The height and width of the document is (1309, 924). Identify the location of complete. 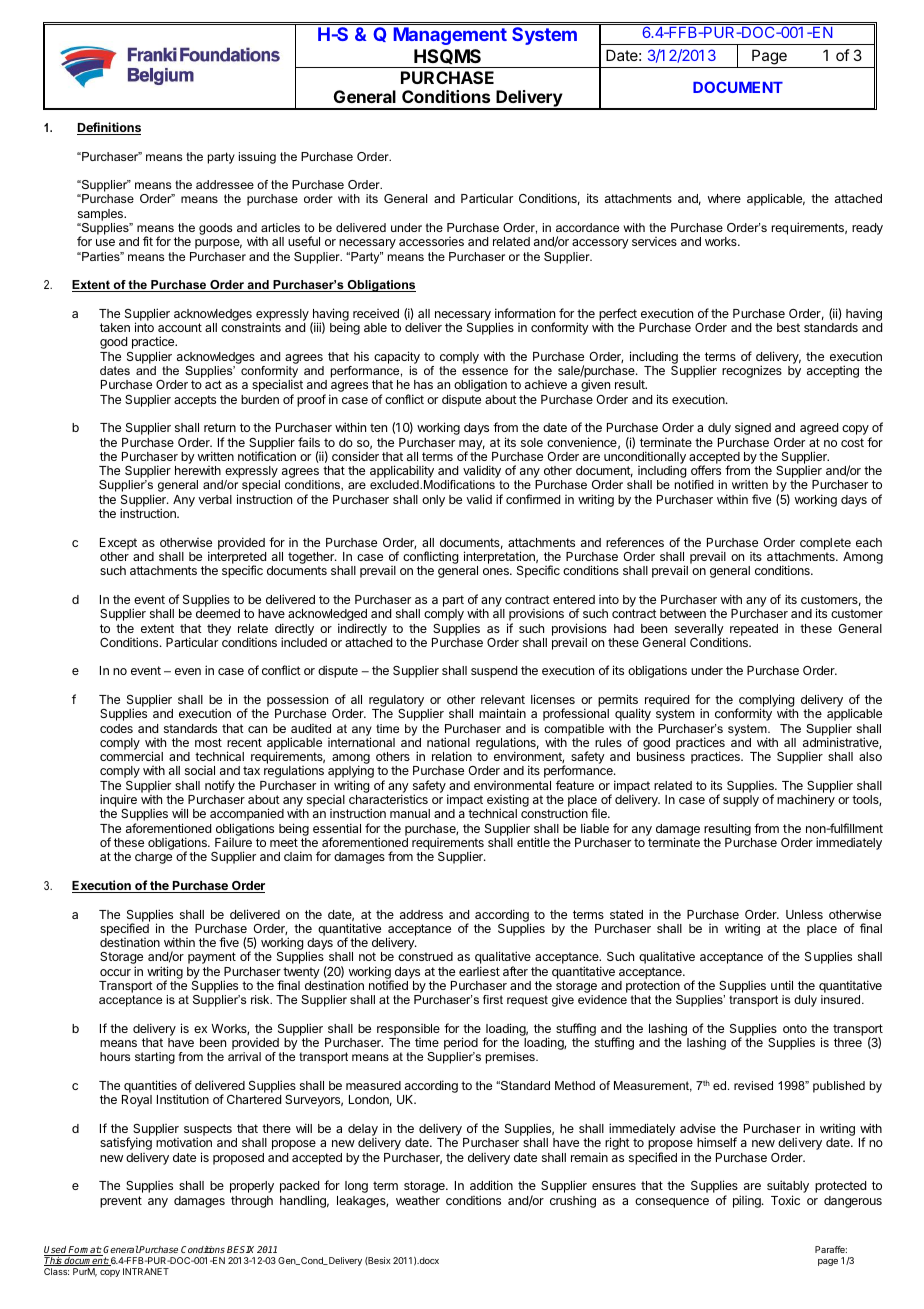
(825, 544).
